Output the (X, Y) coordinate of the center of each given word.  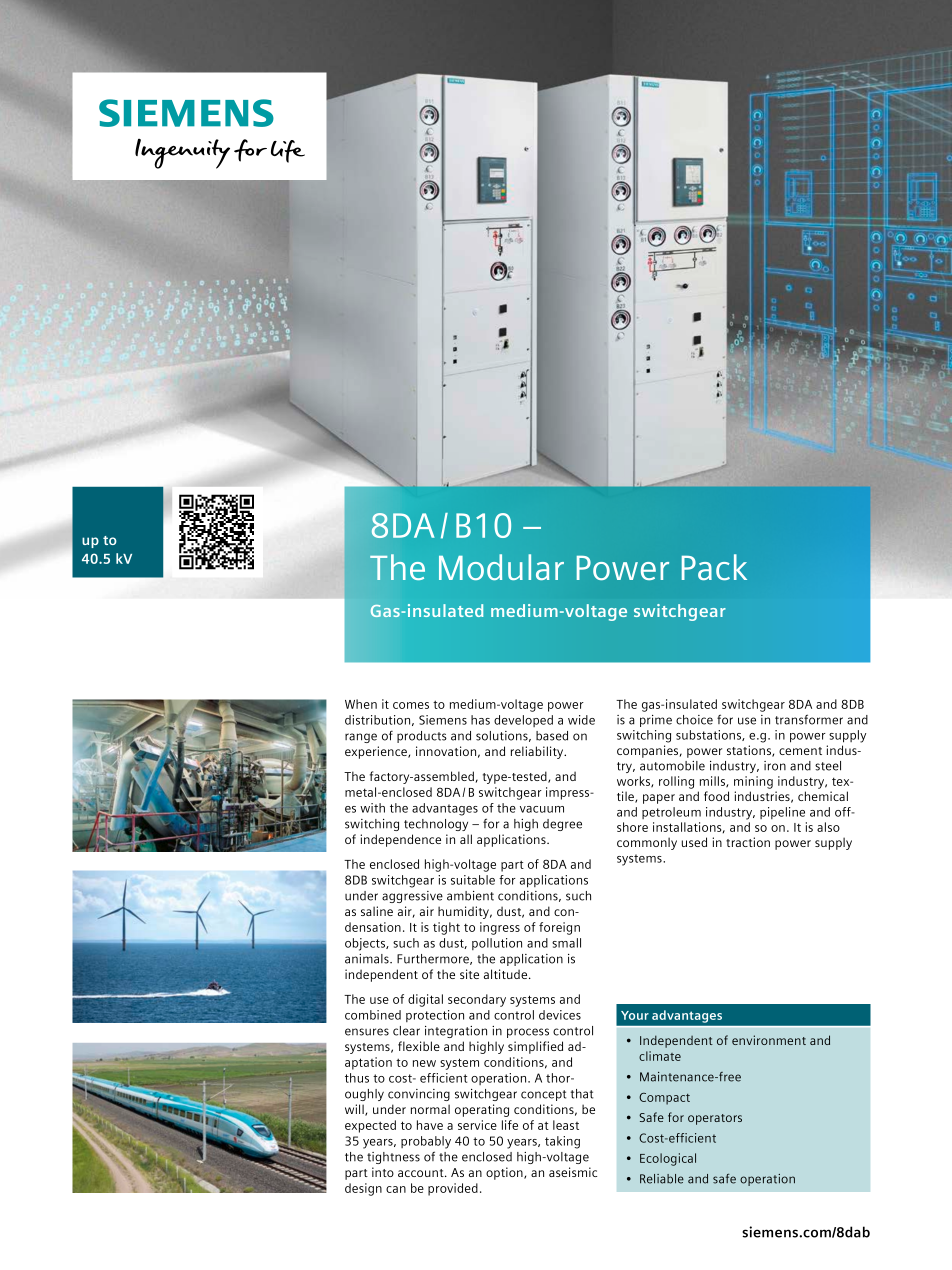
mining (753, 782)
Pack (714, 567)
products (422, 737)
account (422, 1173)
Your (635, 1015)
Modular (501, 567)
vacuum (542, 809)
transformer (809, 719)
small (566, 943)
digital (425, 1000)
